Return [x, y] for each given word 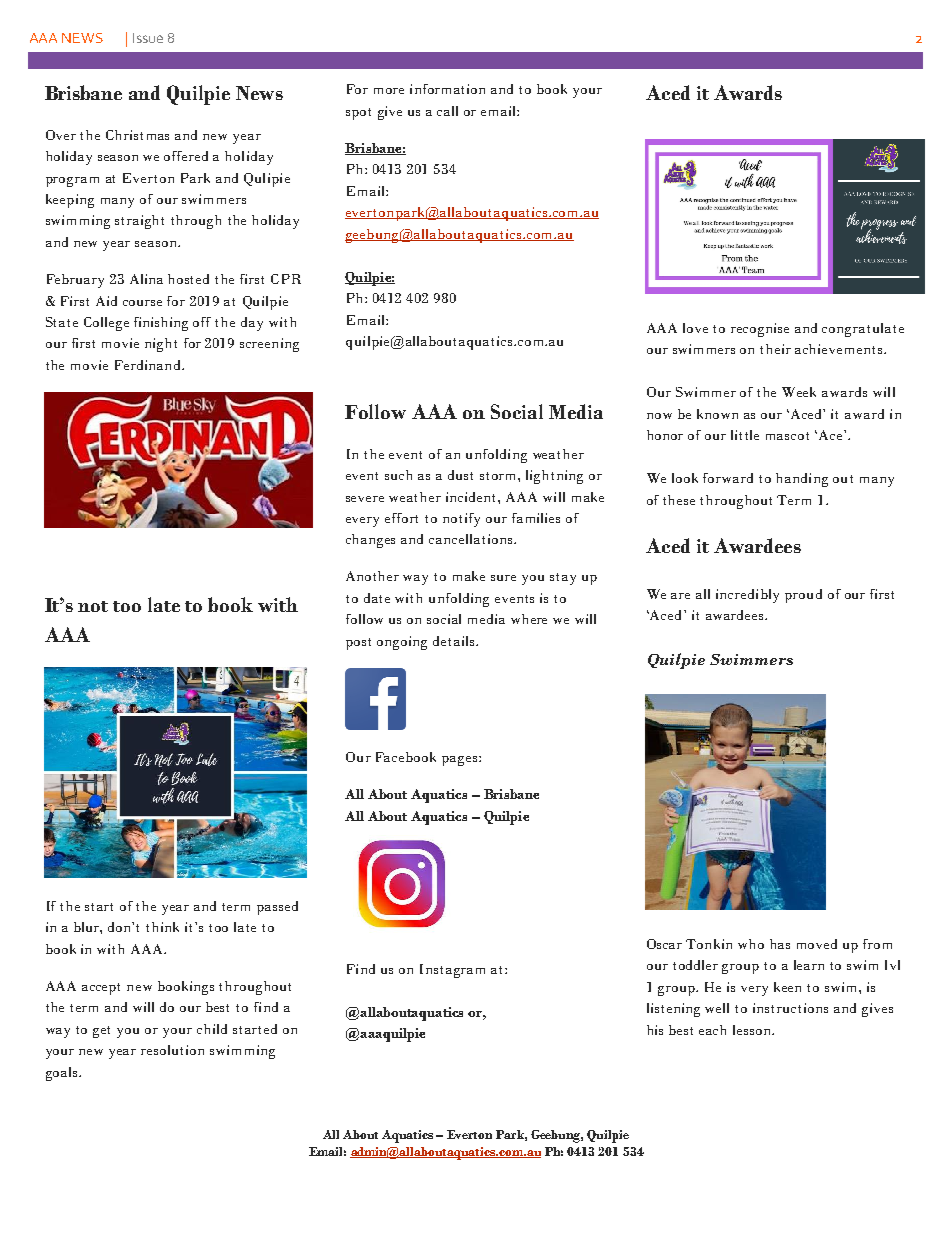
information [447, 89]
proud [803, 596]
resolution [172, 1050]
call [447, 111]
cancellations [472, 539]
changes [370, 541]
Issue [148, 38]
